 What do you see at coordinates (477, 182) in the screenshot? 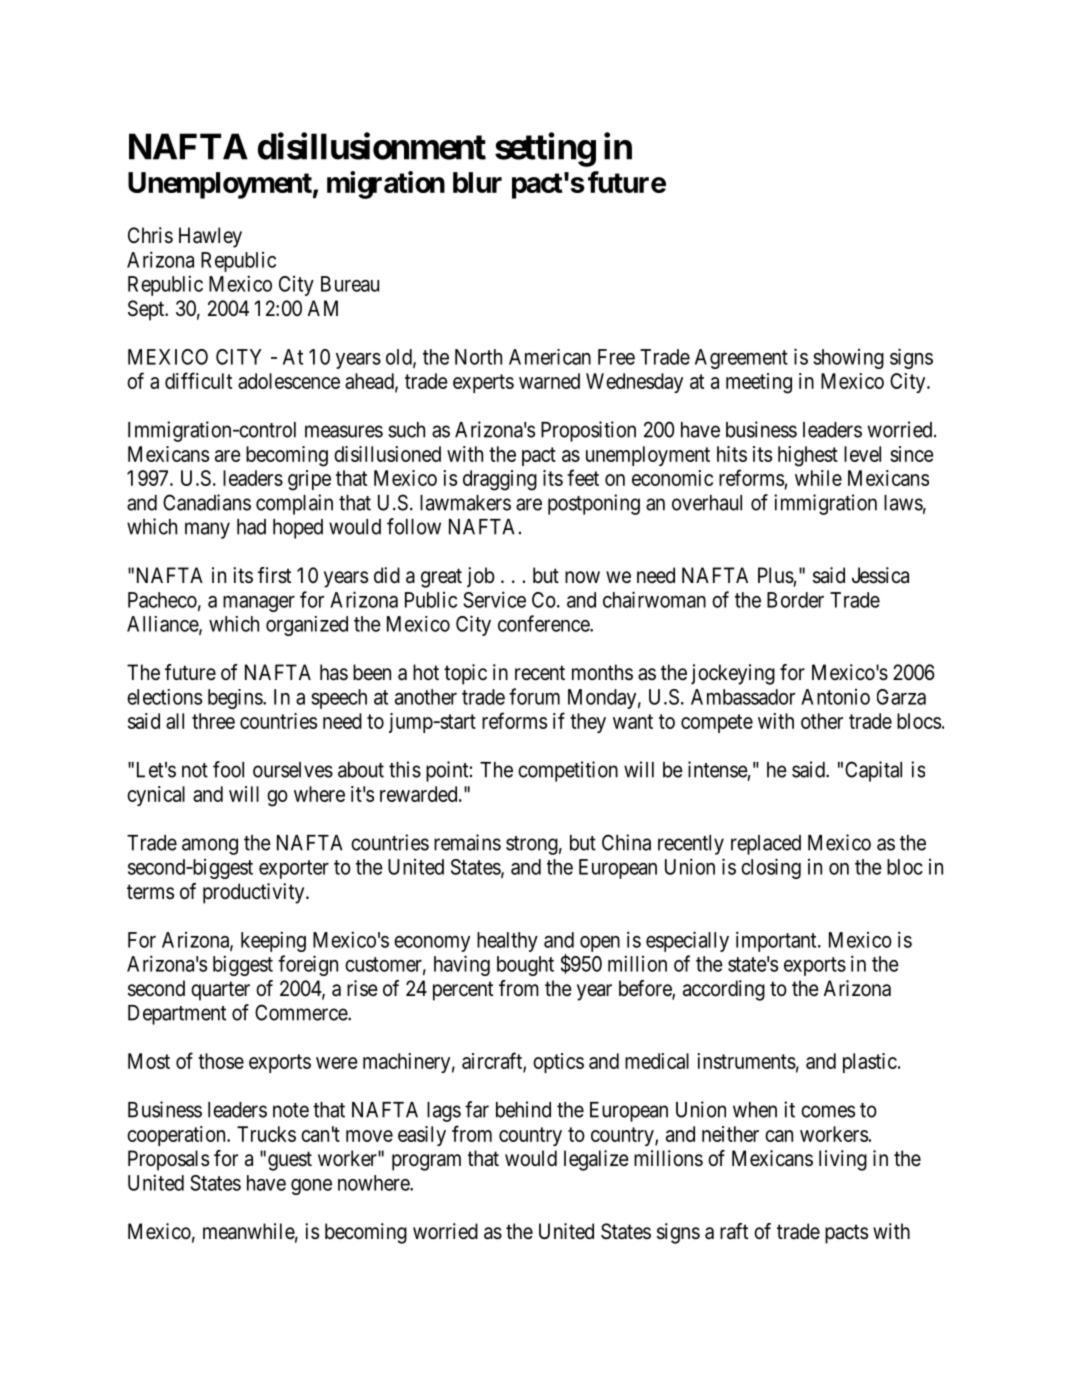
I see `blur` at bounding box center [477, 182].
